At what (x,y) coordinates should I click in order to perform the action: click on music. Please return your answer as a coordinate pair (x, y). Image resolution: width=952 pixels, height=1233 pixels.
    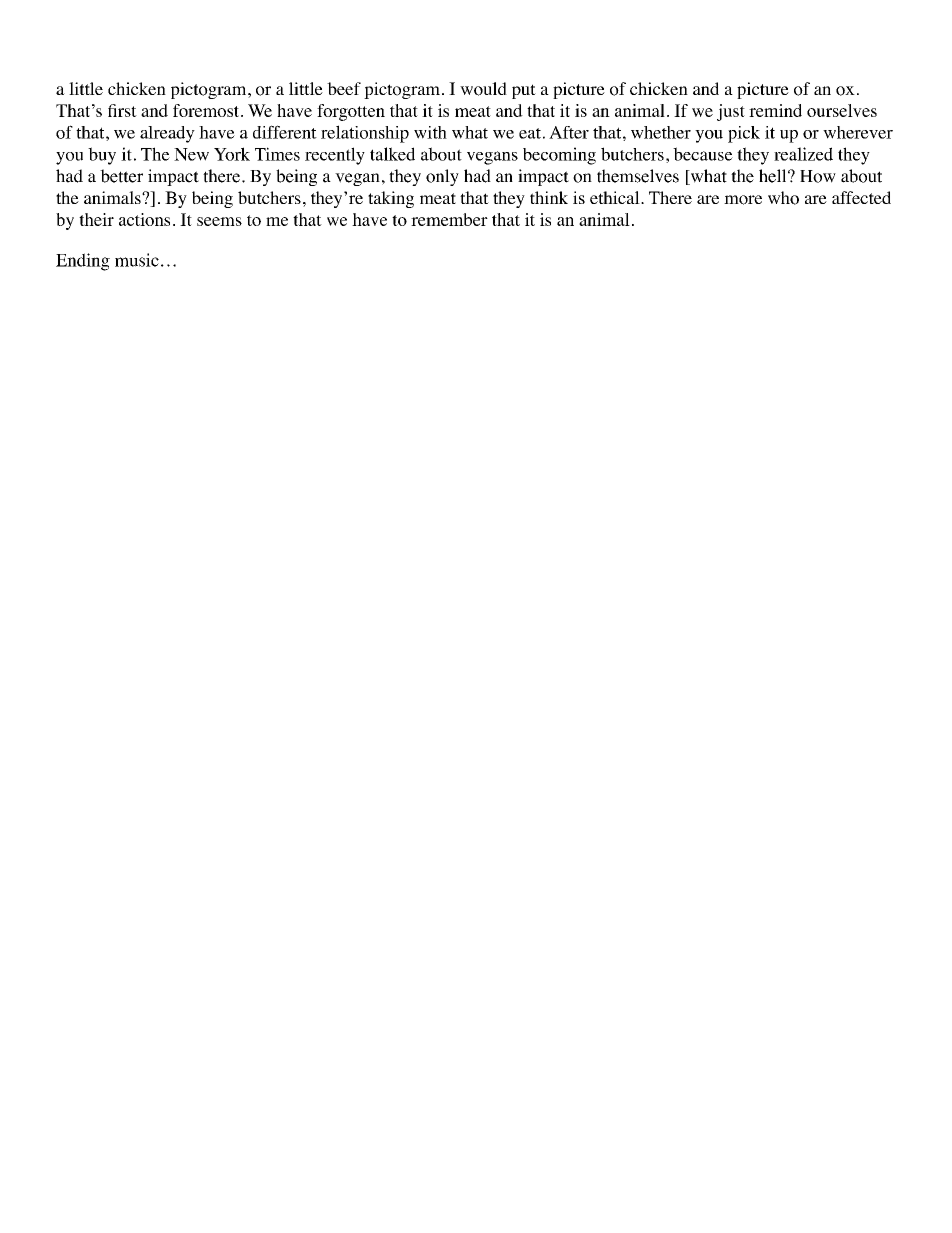
    Looking at the image, I should click on (137, 260).
